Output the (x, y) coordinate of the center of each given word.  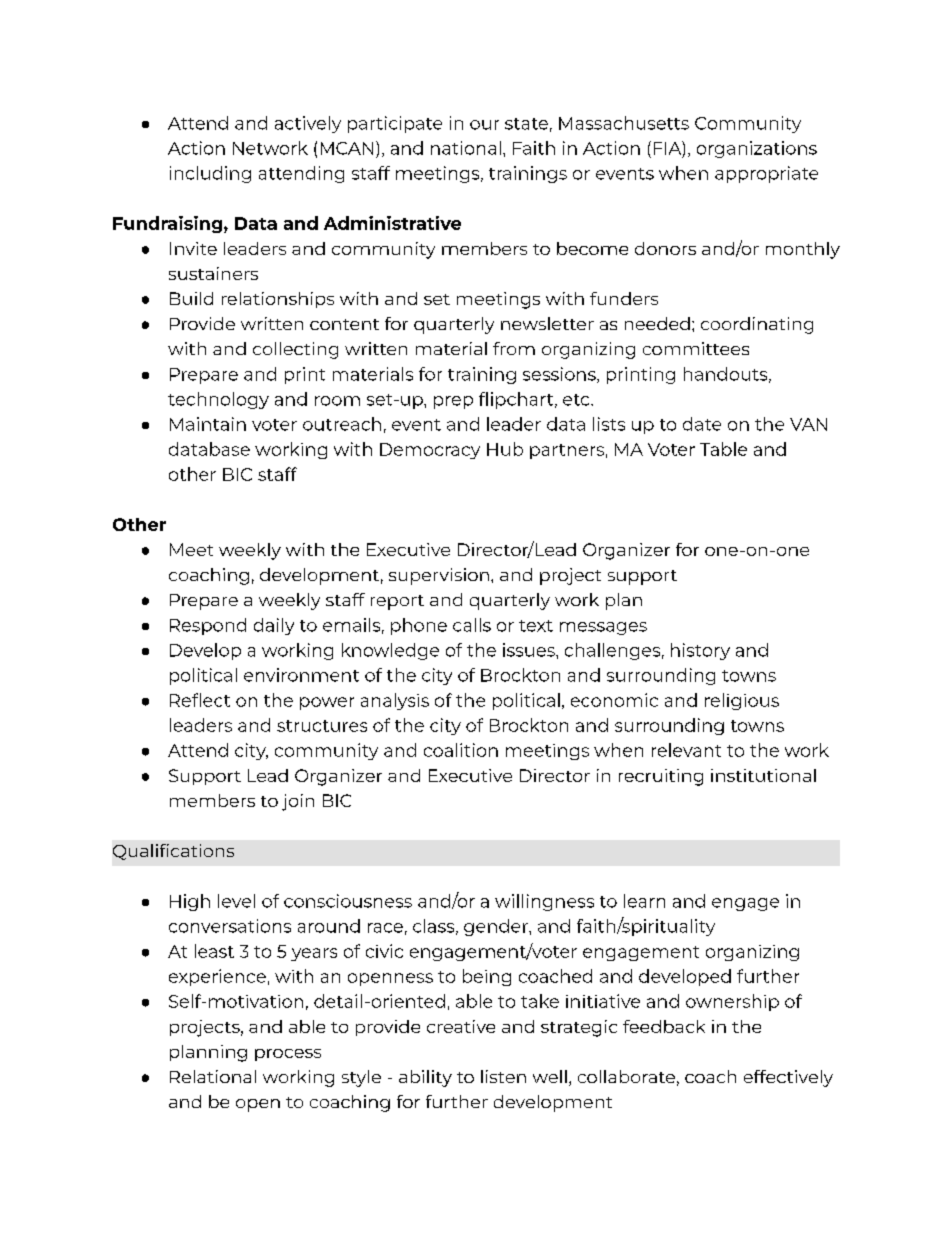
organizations (757, 149)
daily (274, 626)
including (210, 174)
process (288, 1055)
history (700, 651)
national (466, 148)
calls (472, 625)
